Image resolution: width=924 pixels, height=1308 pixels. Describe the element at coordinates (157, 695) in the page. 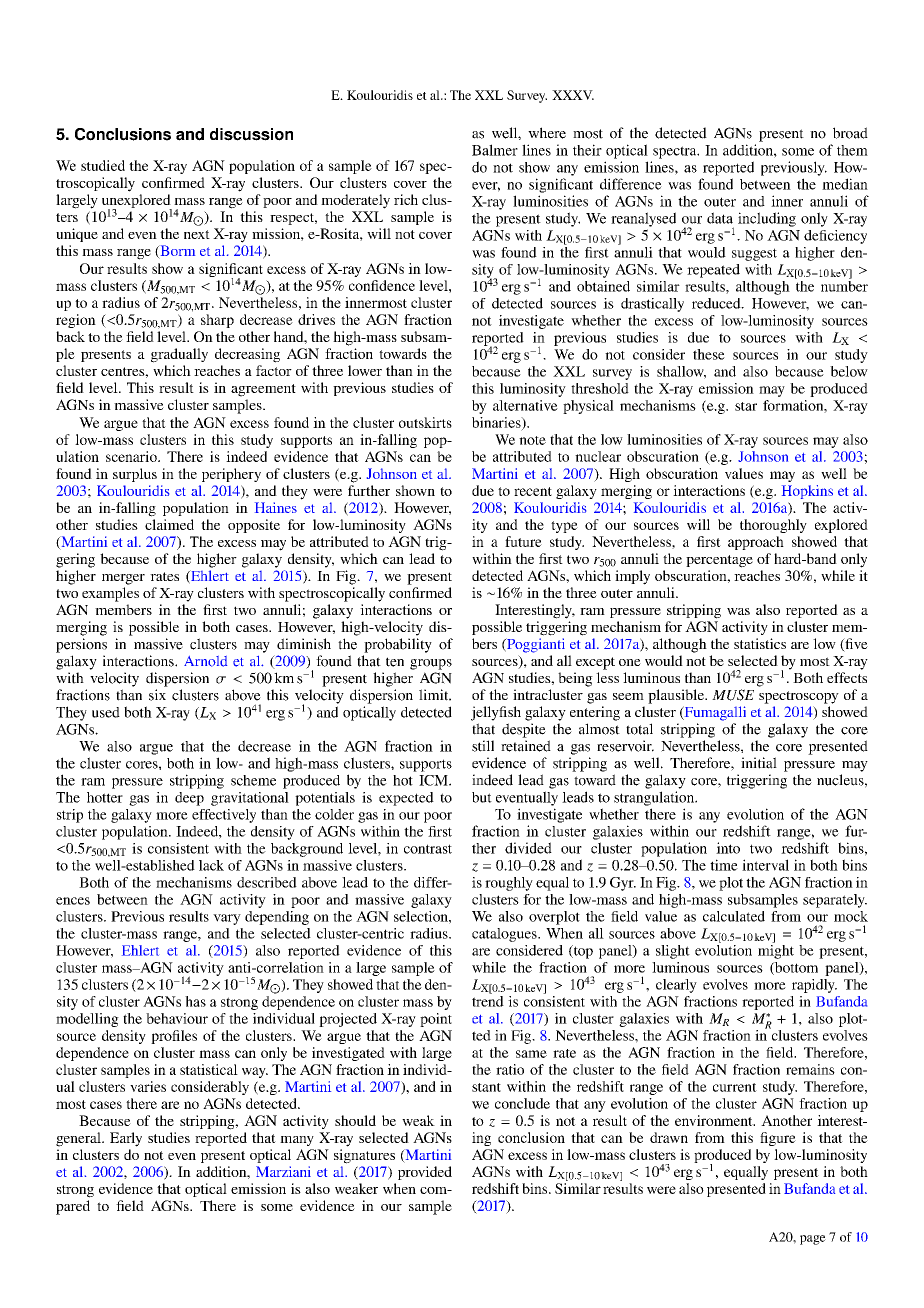

I see `six` at that location.
